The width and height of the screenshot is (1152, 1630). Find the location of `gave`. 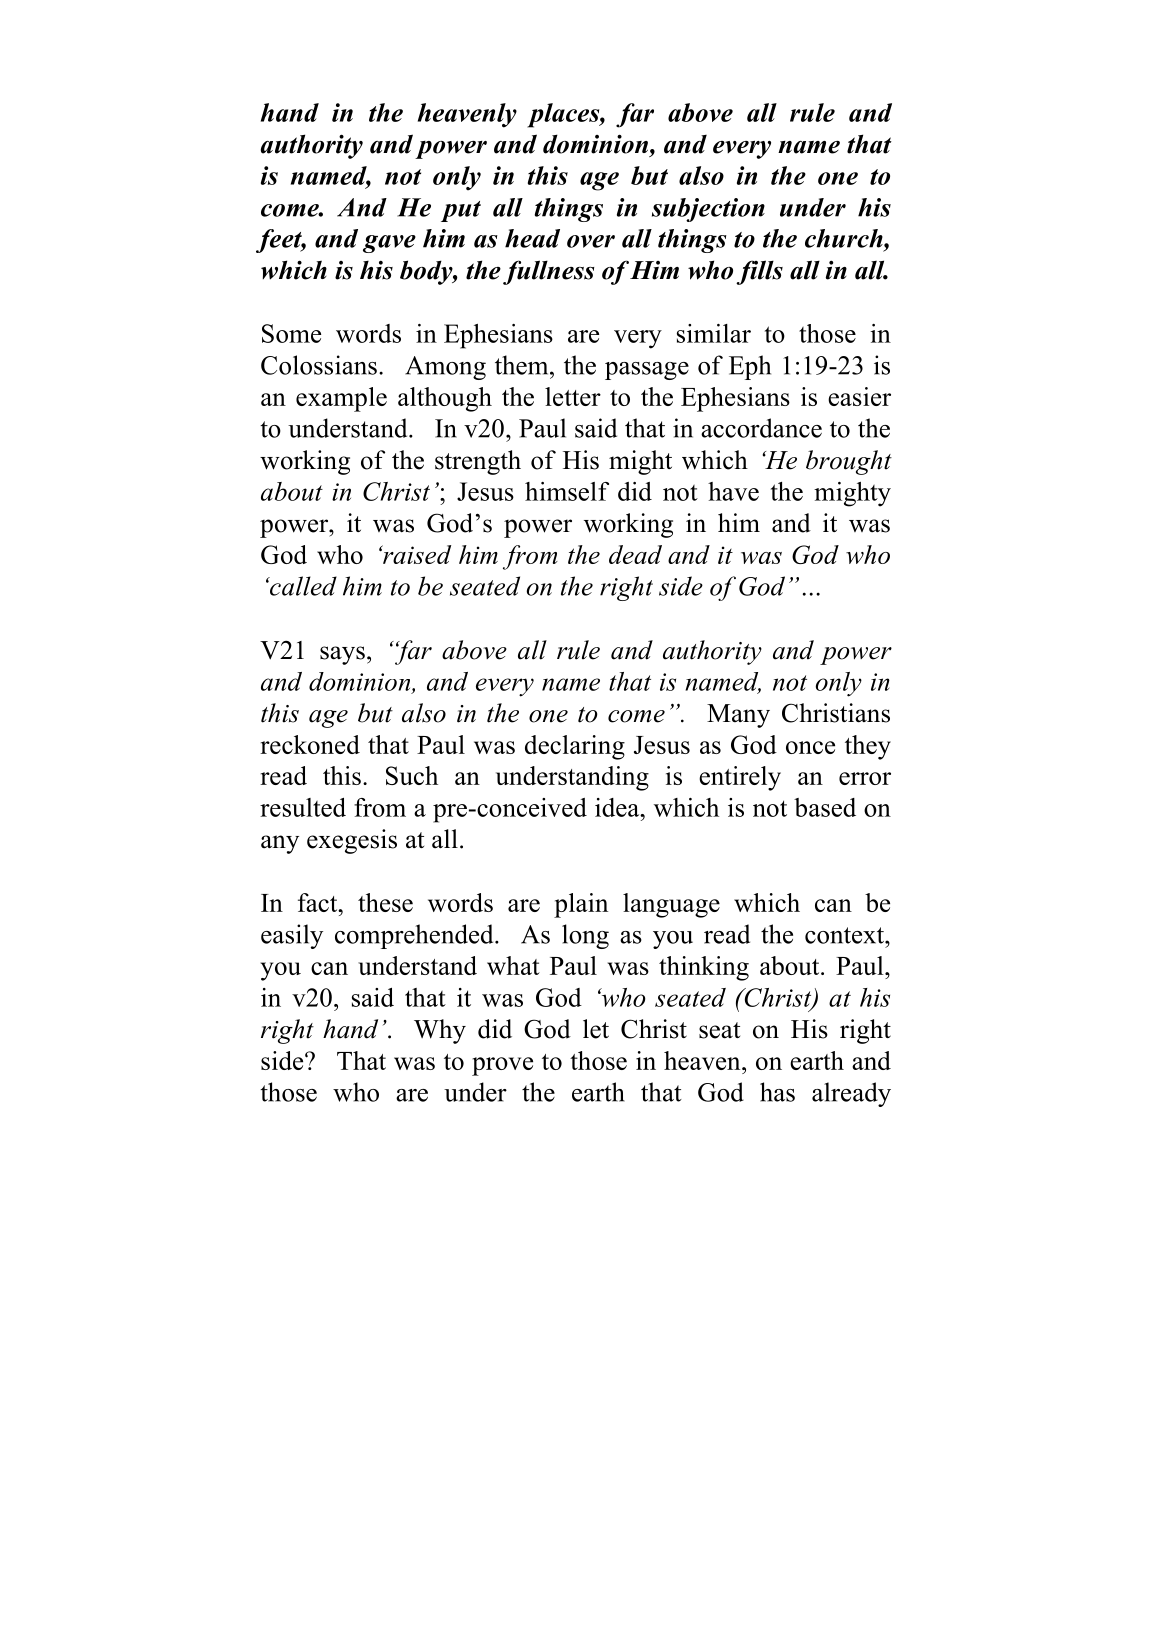

gave is located at coordinates (389, 244).
